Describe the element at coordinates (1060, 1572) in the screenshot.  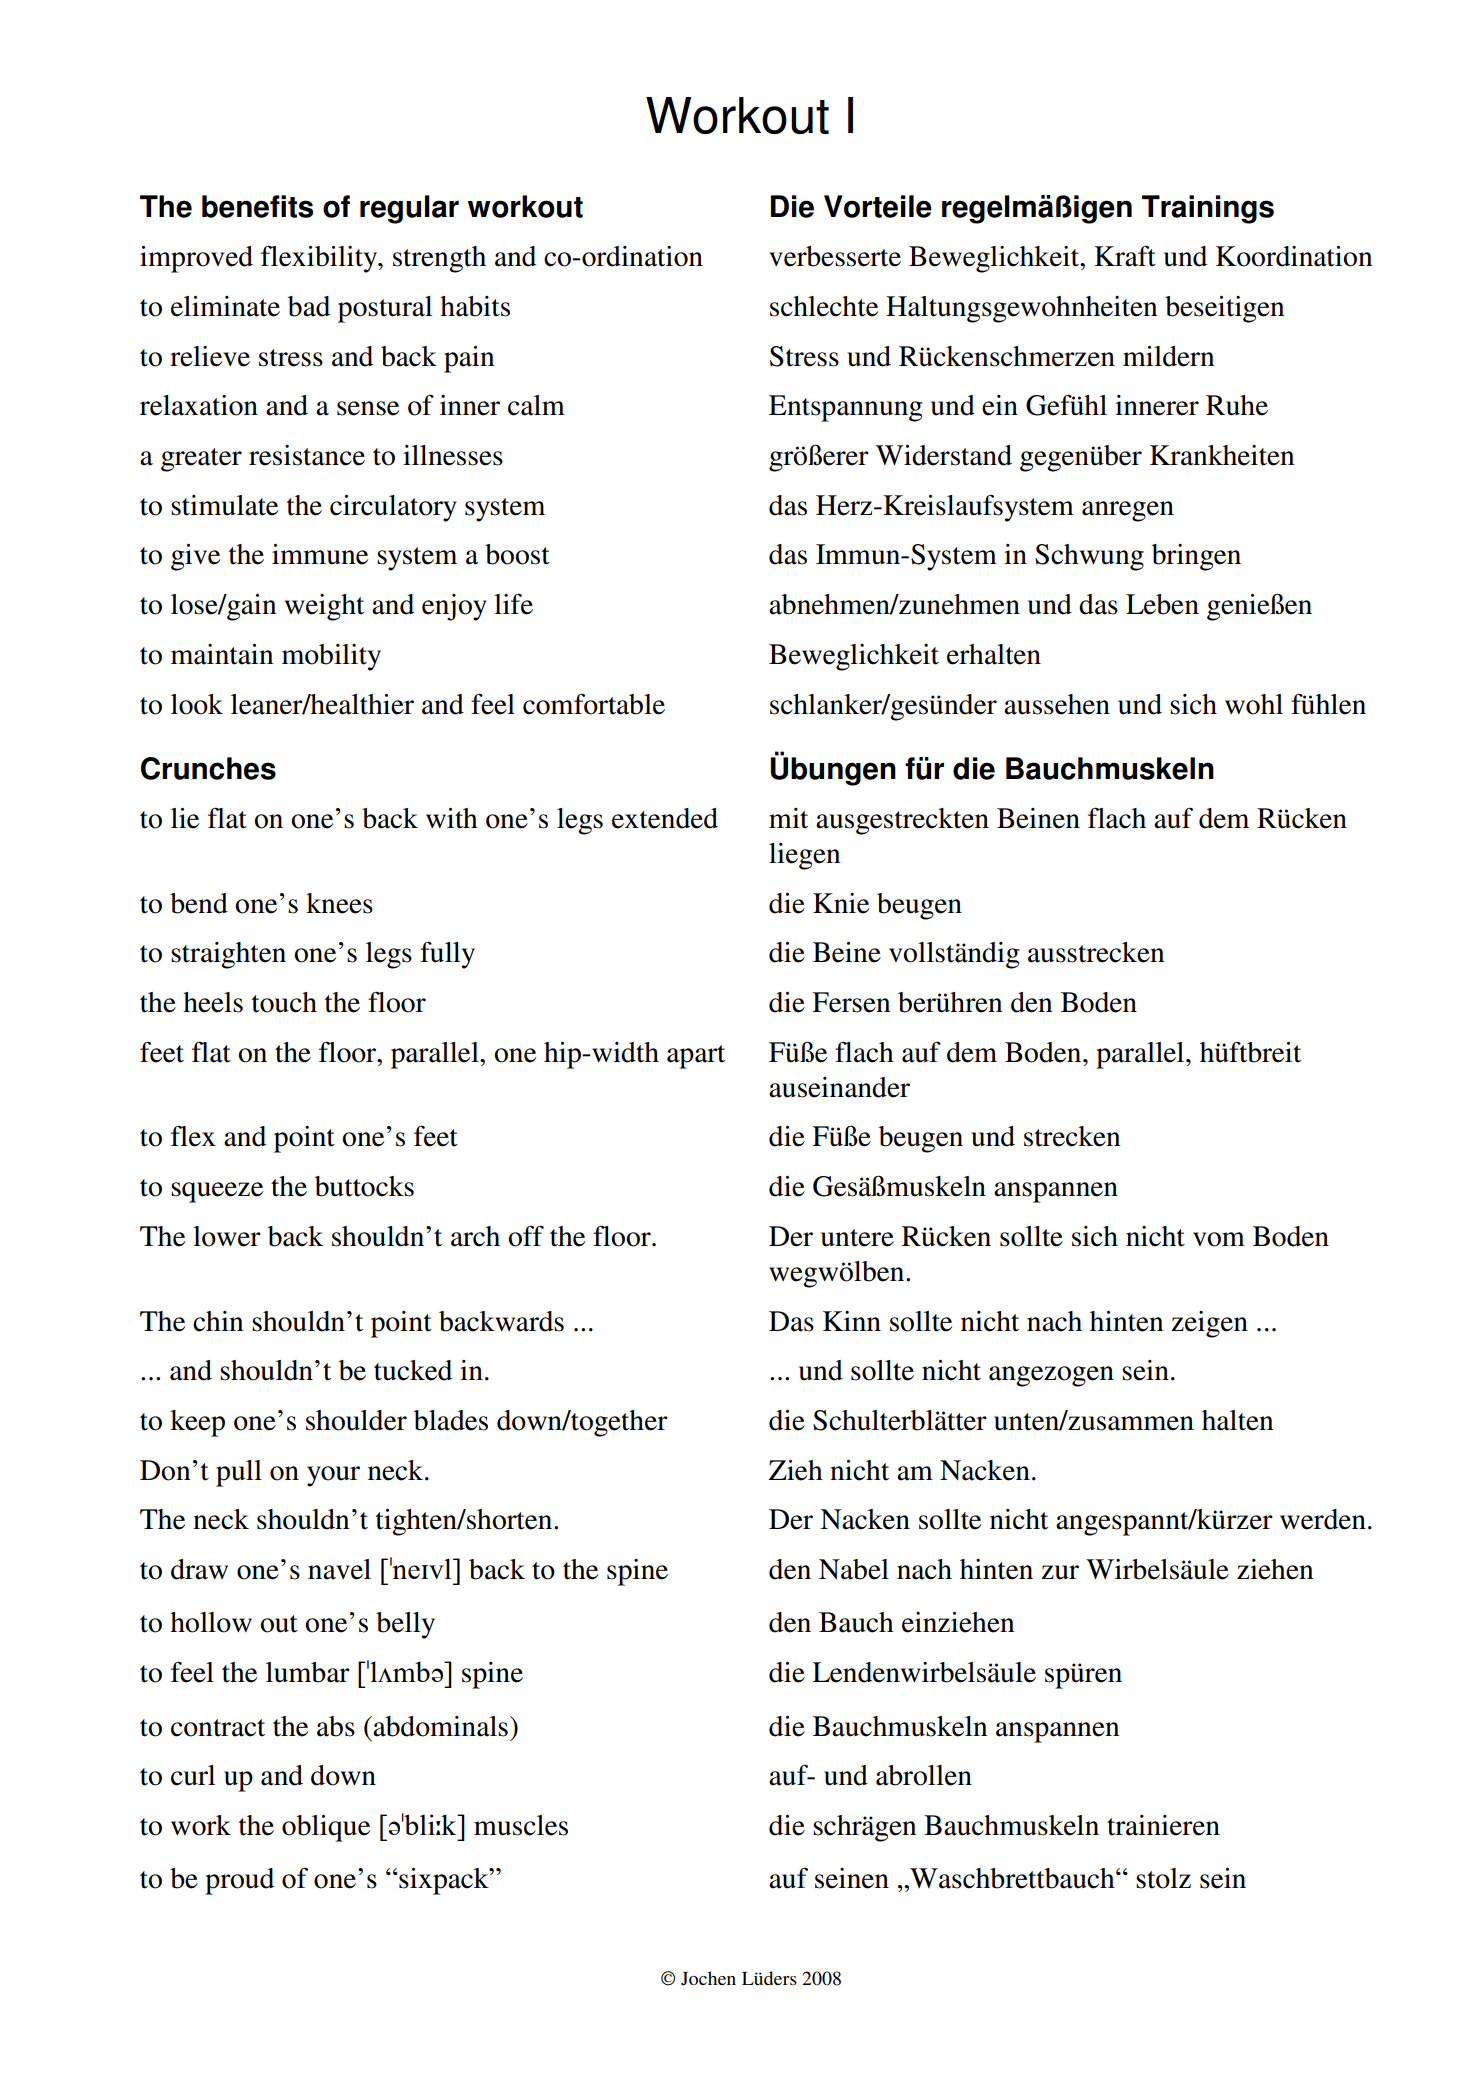
I see `zur` at that location.
